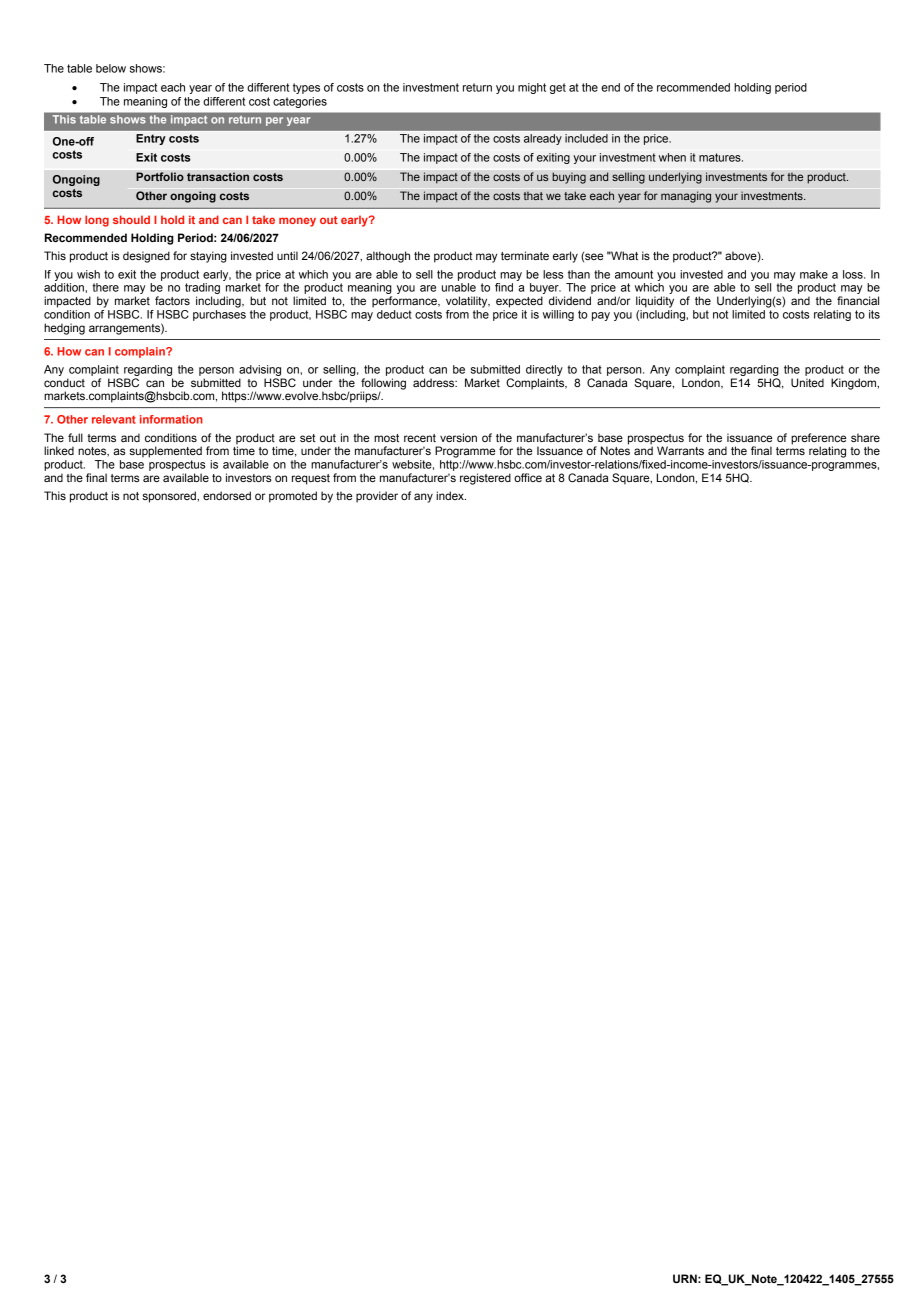 This screenshot has height=1308, width=924. Describe the element at coordinates (504, 287) in the screenshot. I see `find` at that location.
